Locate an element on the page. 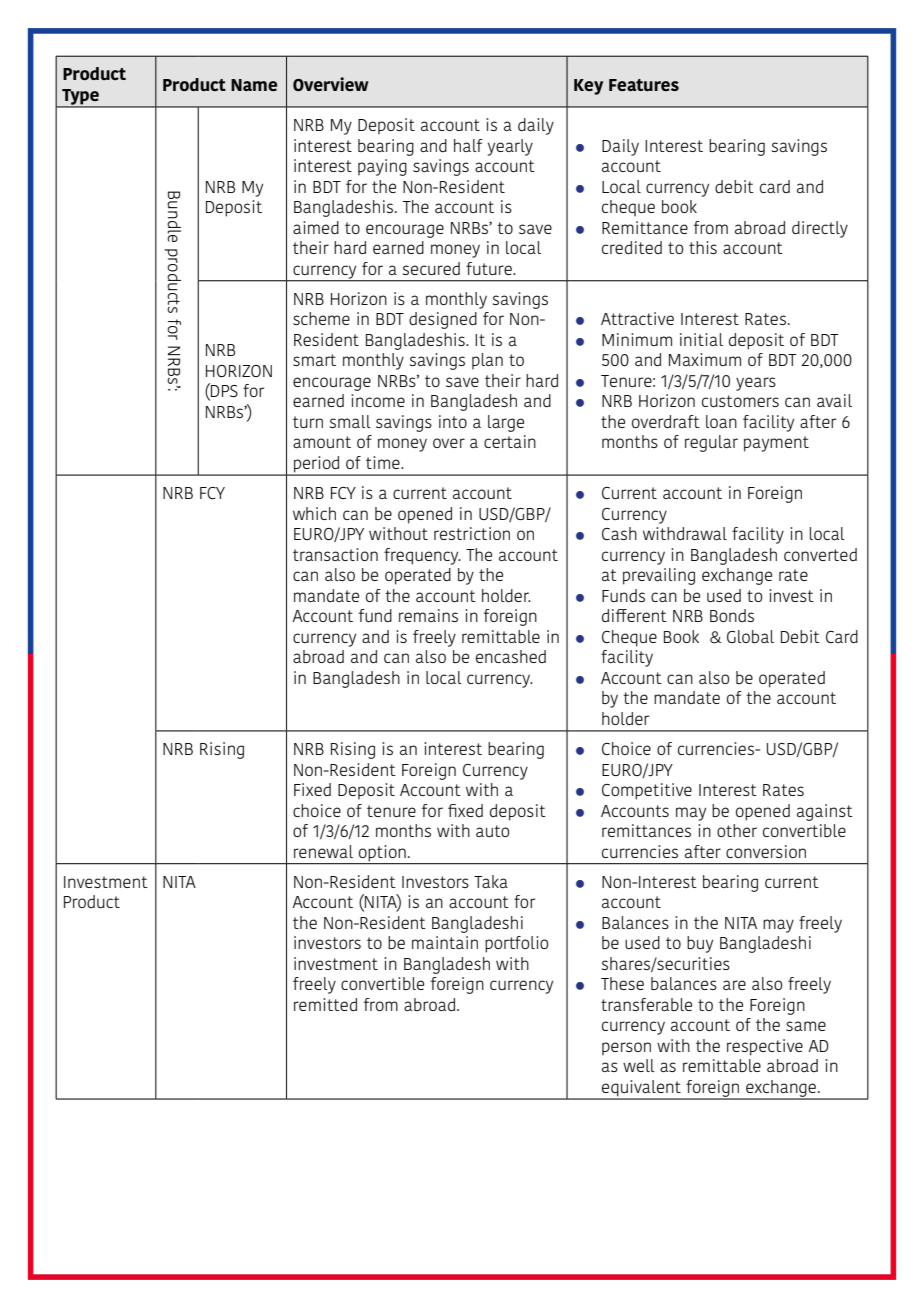 This image has height=1308, width=924. transaction is located at coordinates (335, 554).
